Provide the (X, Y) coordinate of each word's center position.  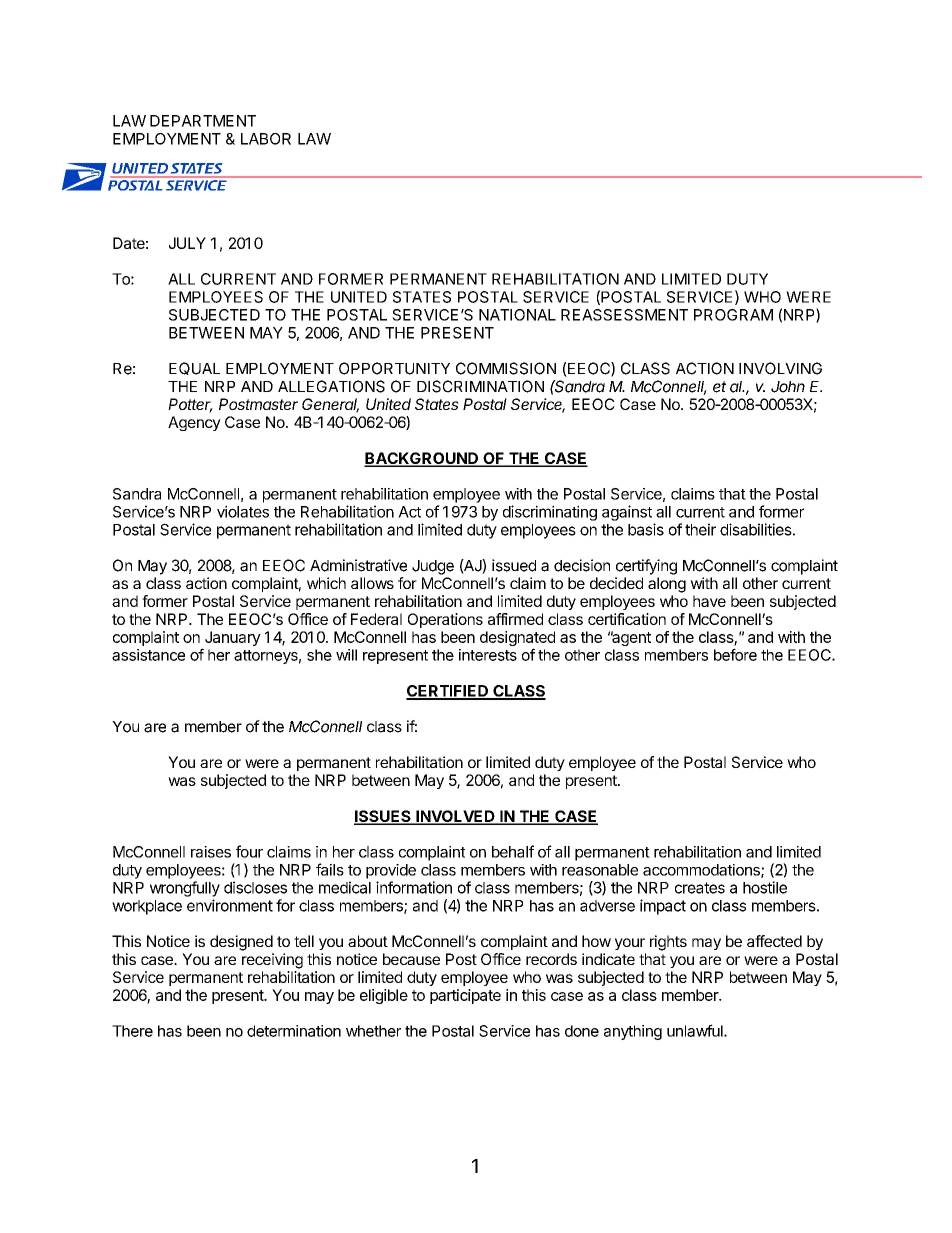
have (709, 601)
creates (700, 888)
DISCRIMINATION (480, 386)
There (132, 1031)
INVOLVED (455, 817)
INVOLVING (780, 368)
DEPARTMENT (203, 121)
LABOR (266, 139)
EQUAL (194, 368)
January (233, 638)
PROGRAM (733, 315)
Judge (433, 567)
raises (211, 852)
